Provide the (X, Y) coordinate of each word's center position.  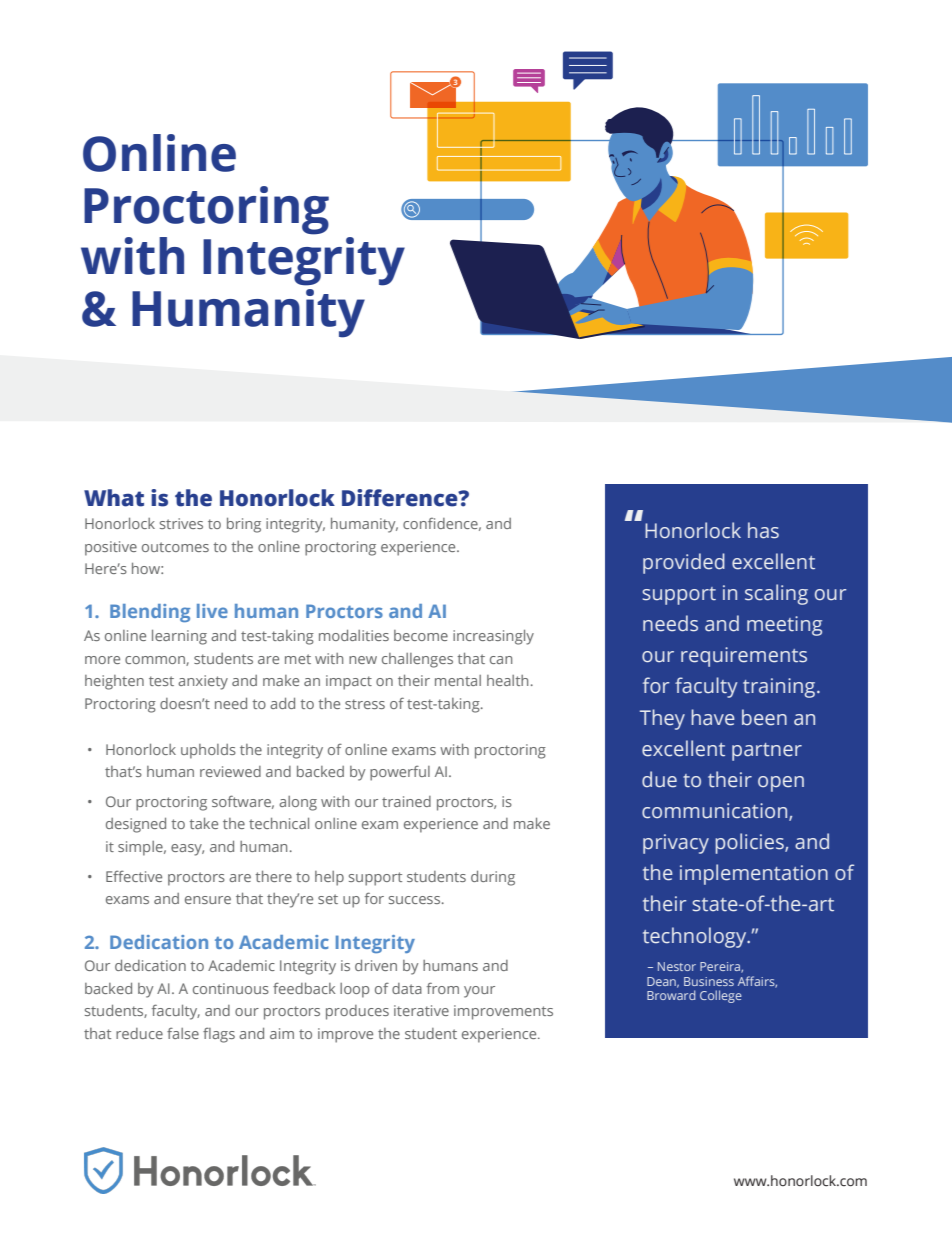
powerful (400, 773)
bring (244, 525)
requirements (744, 657)
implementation (754, 874)
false (183, 1033)
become (421, 635)
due (659, 779)
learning (179, 637)
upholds (208, 751)
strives (181, 523)
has (763, 530)
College (721, 996)
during (493, 878)
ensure (208, 900)
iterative (421, 1010)
